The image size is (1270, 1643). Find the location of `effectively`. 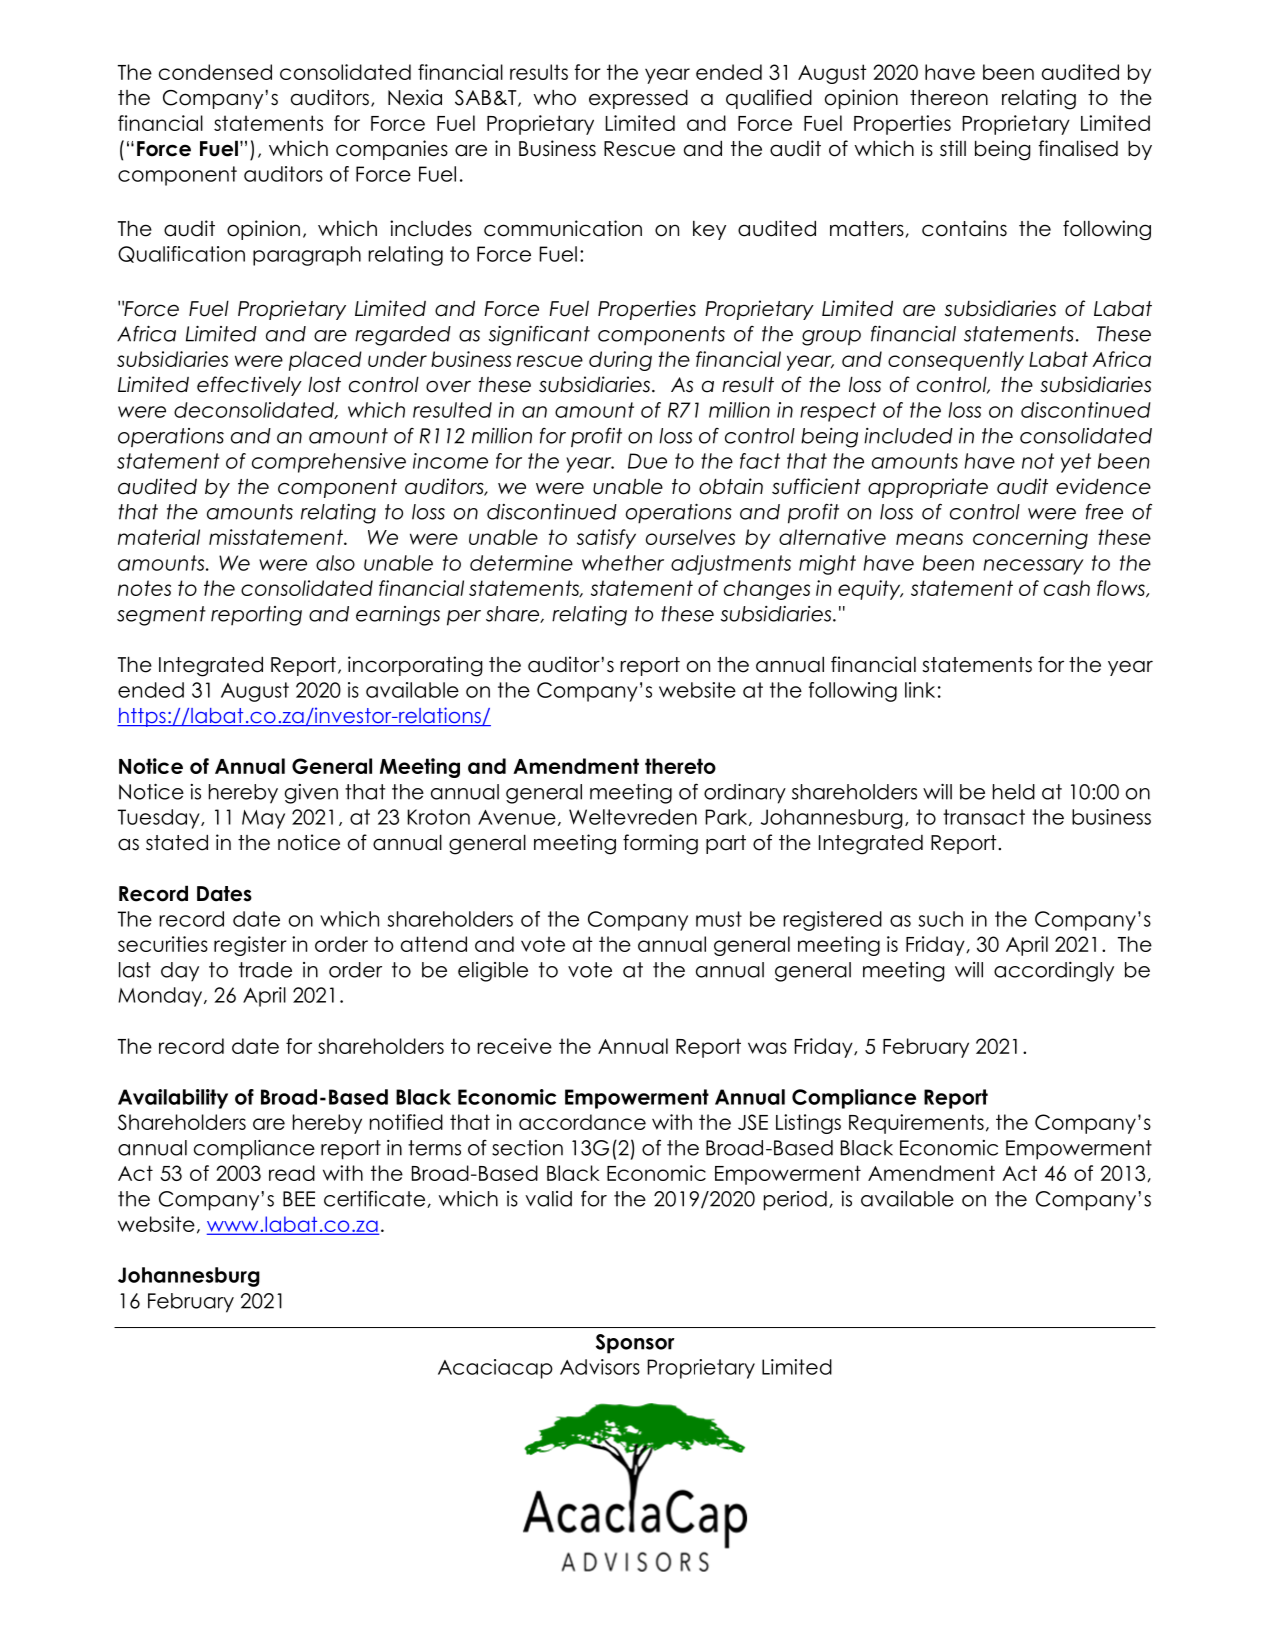

effectively is located at coordinates (249, 386).
